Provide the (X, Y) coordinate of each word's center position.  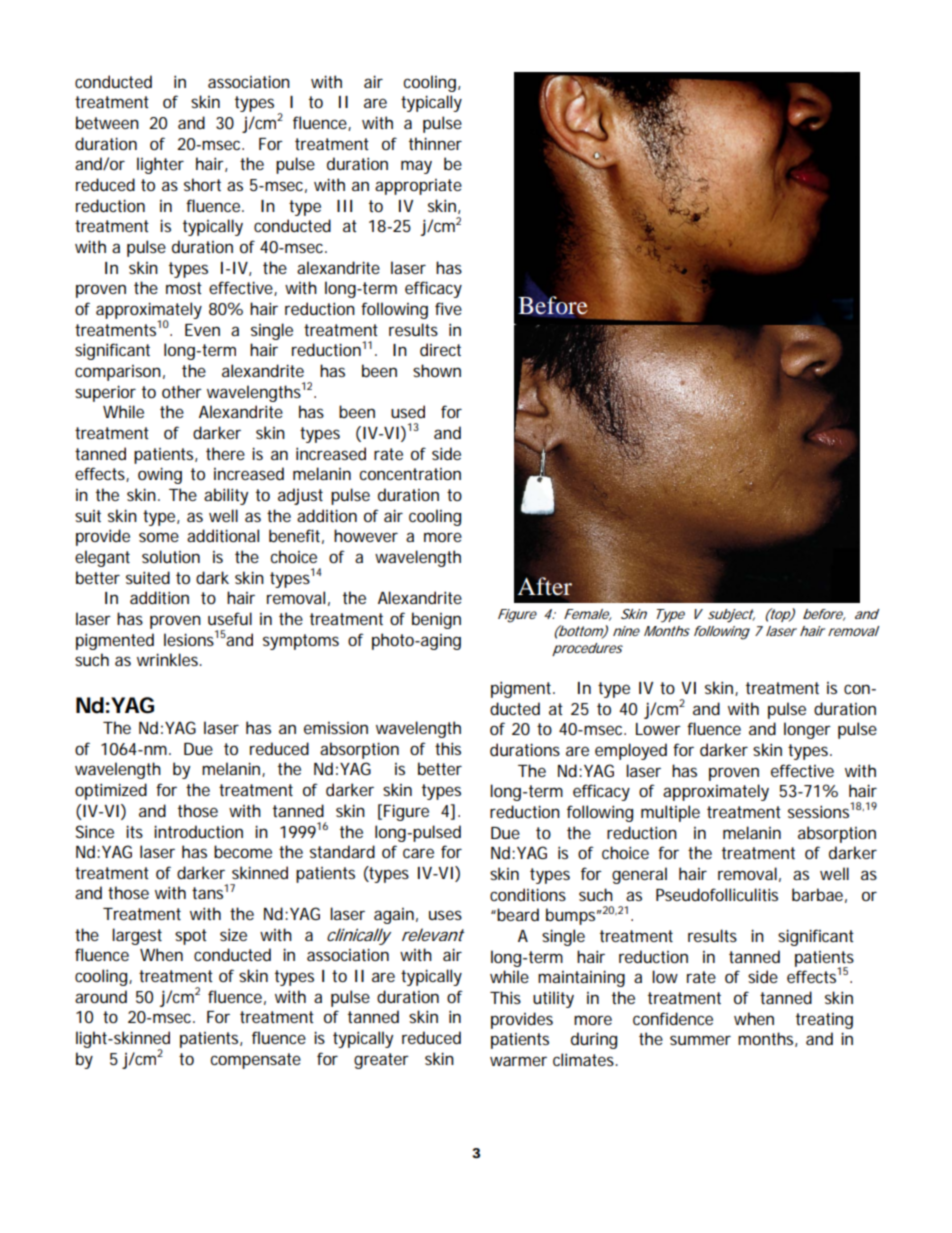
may (416, 167)
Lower (658, 729)
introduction (198, 831)
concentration (410, 474)
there (225, 453)
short (202, 184)
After (545, 586)
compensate (255, 1061)
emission (336, 728)
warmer (518, 1061)
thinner (435, 143)
